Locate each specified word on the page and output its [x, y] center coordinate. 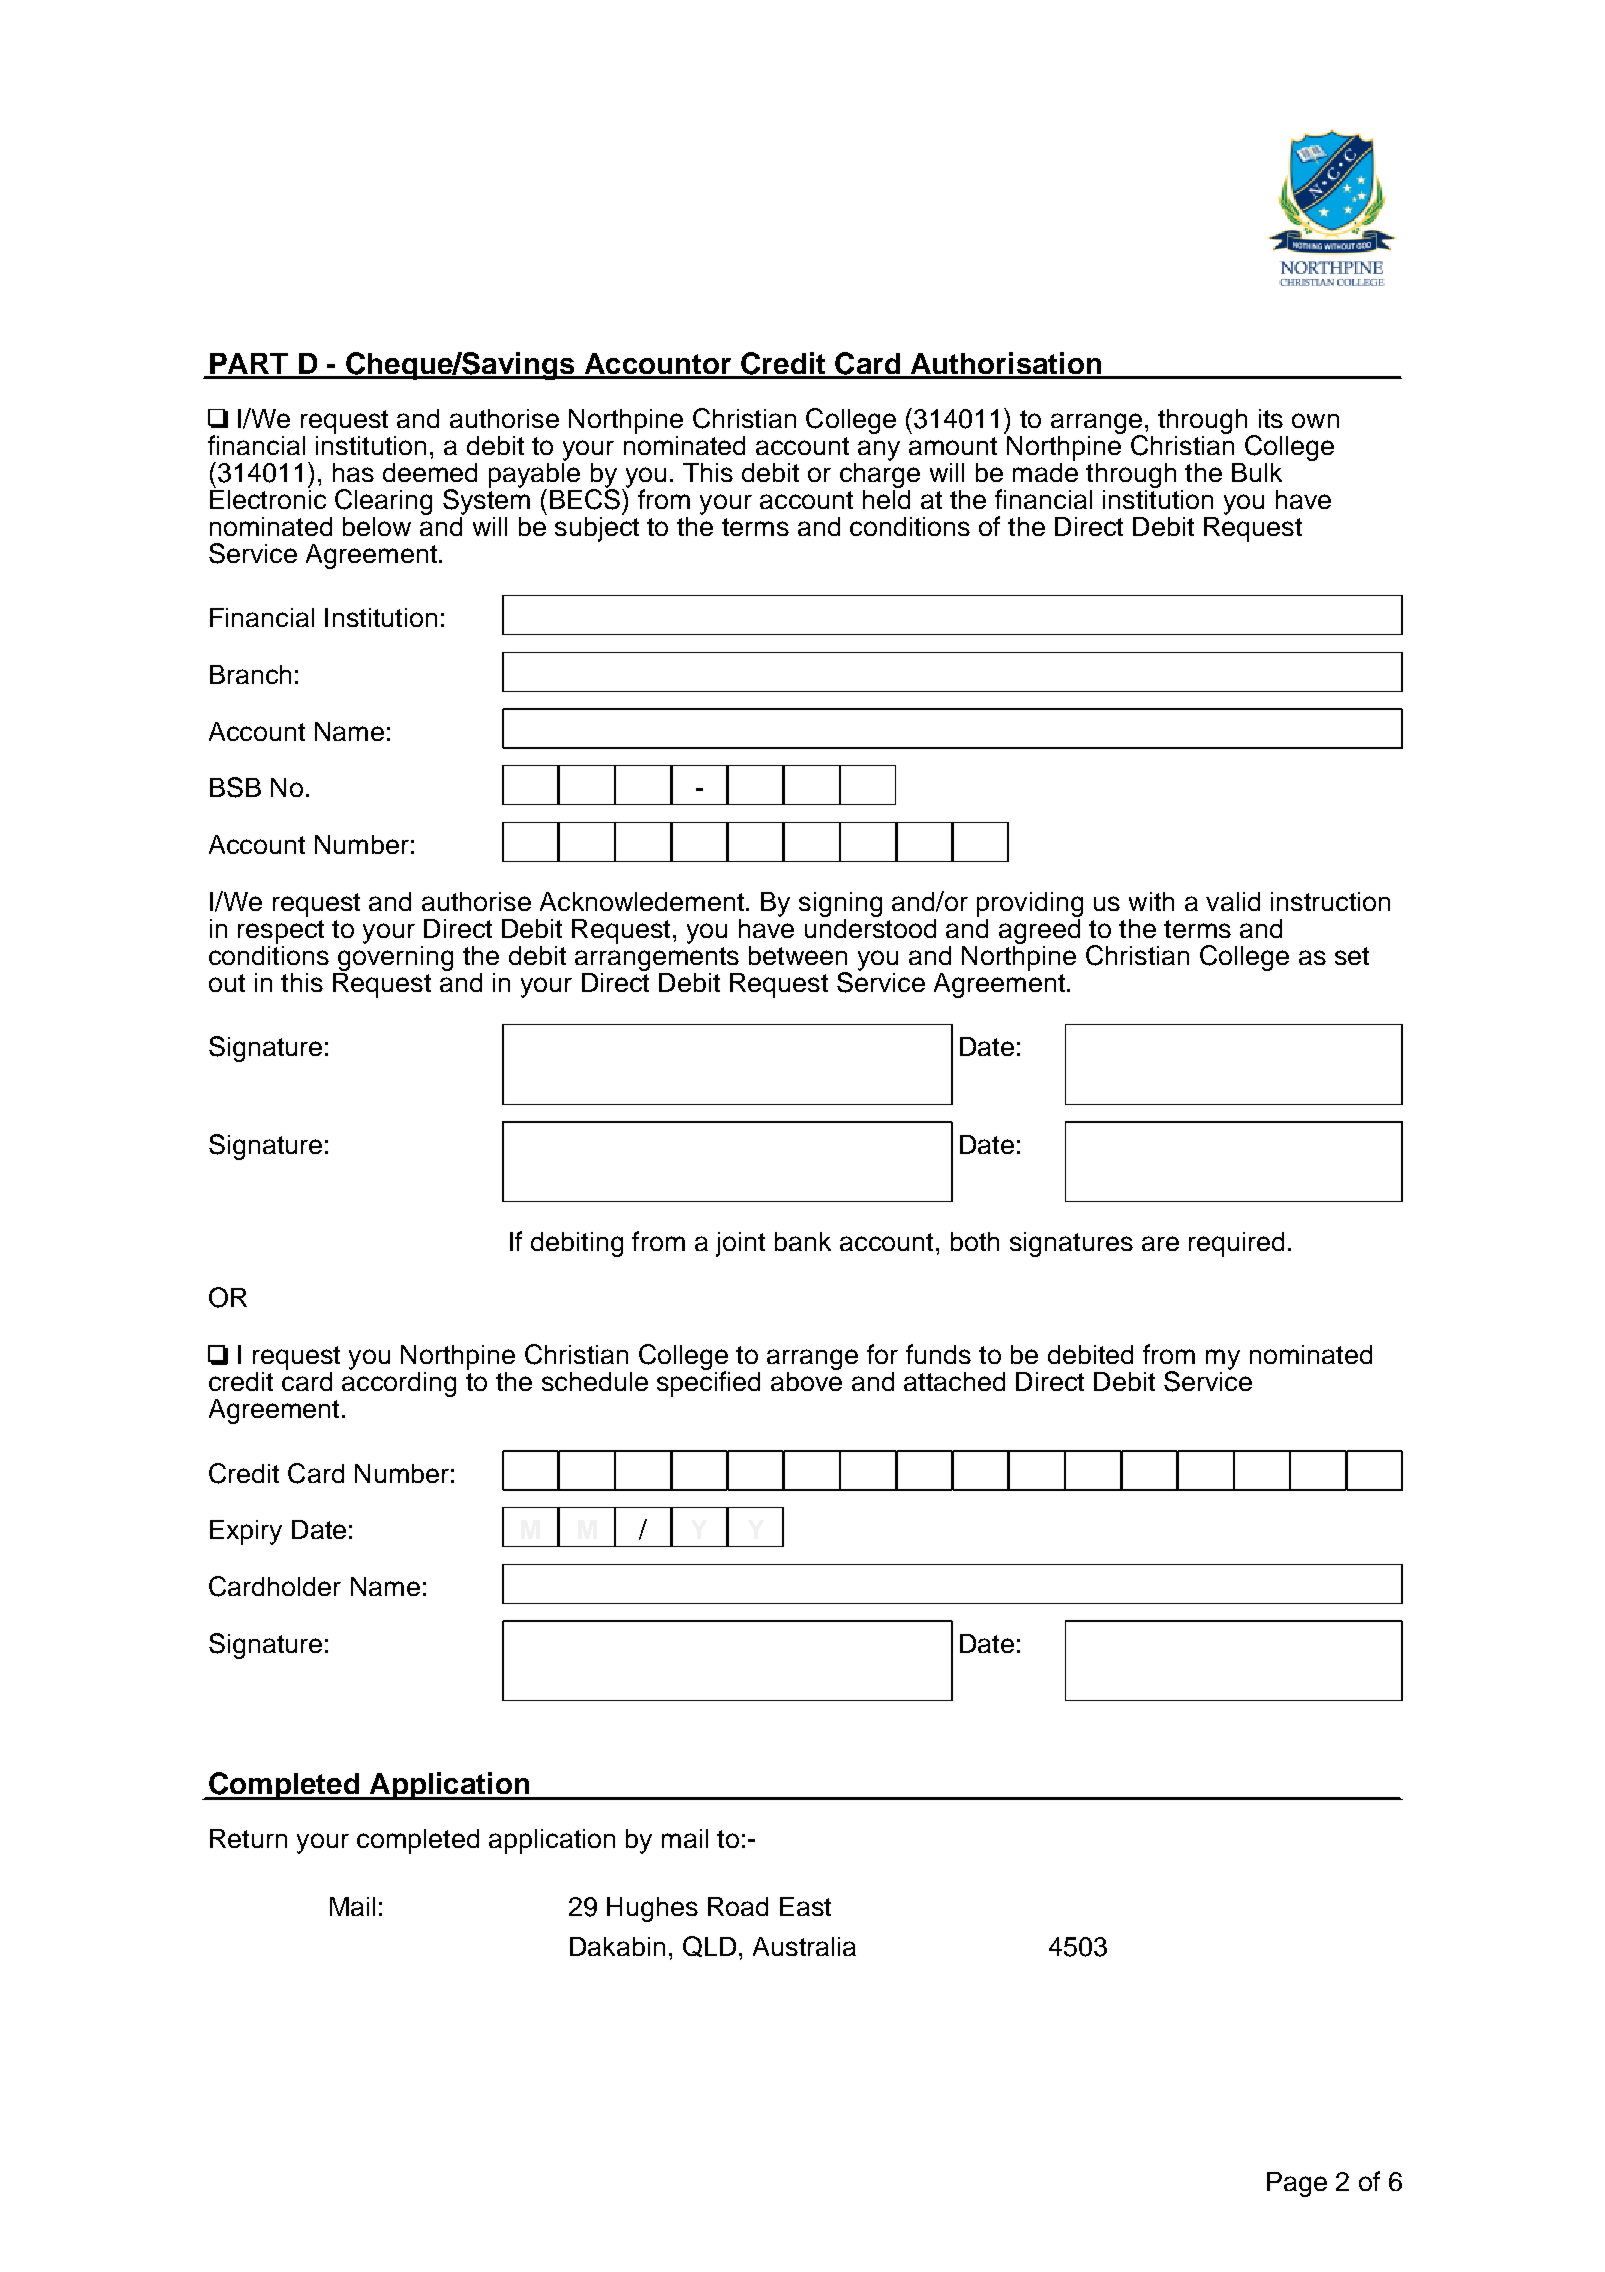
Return [248, 1838]
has [353, 472]
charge [880, 474]
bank [803, 1241]
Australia [804, 1946]
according [399, 1383]
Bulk [1257, 472]
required [1236, 1244]
